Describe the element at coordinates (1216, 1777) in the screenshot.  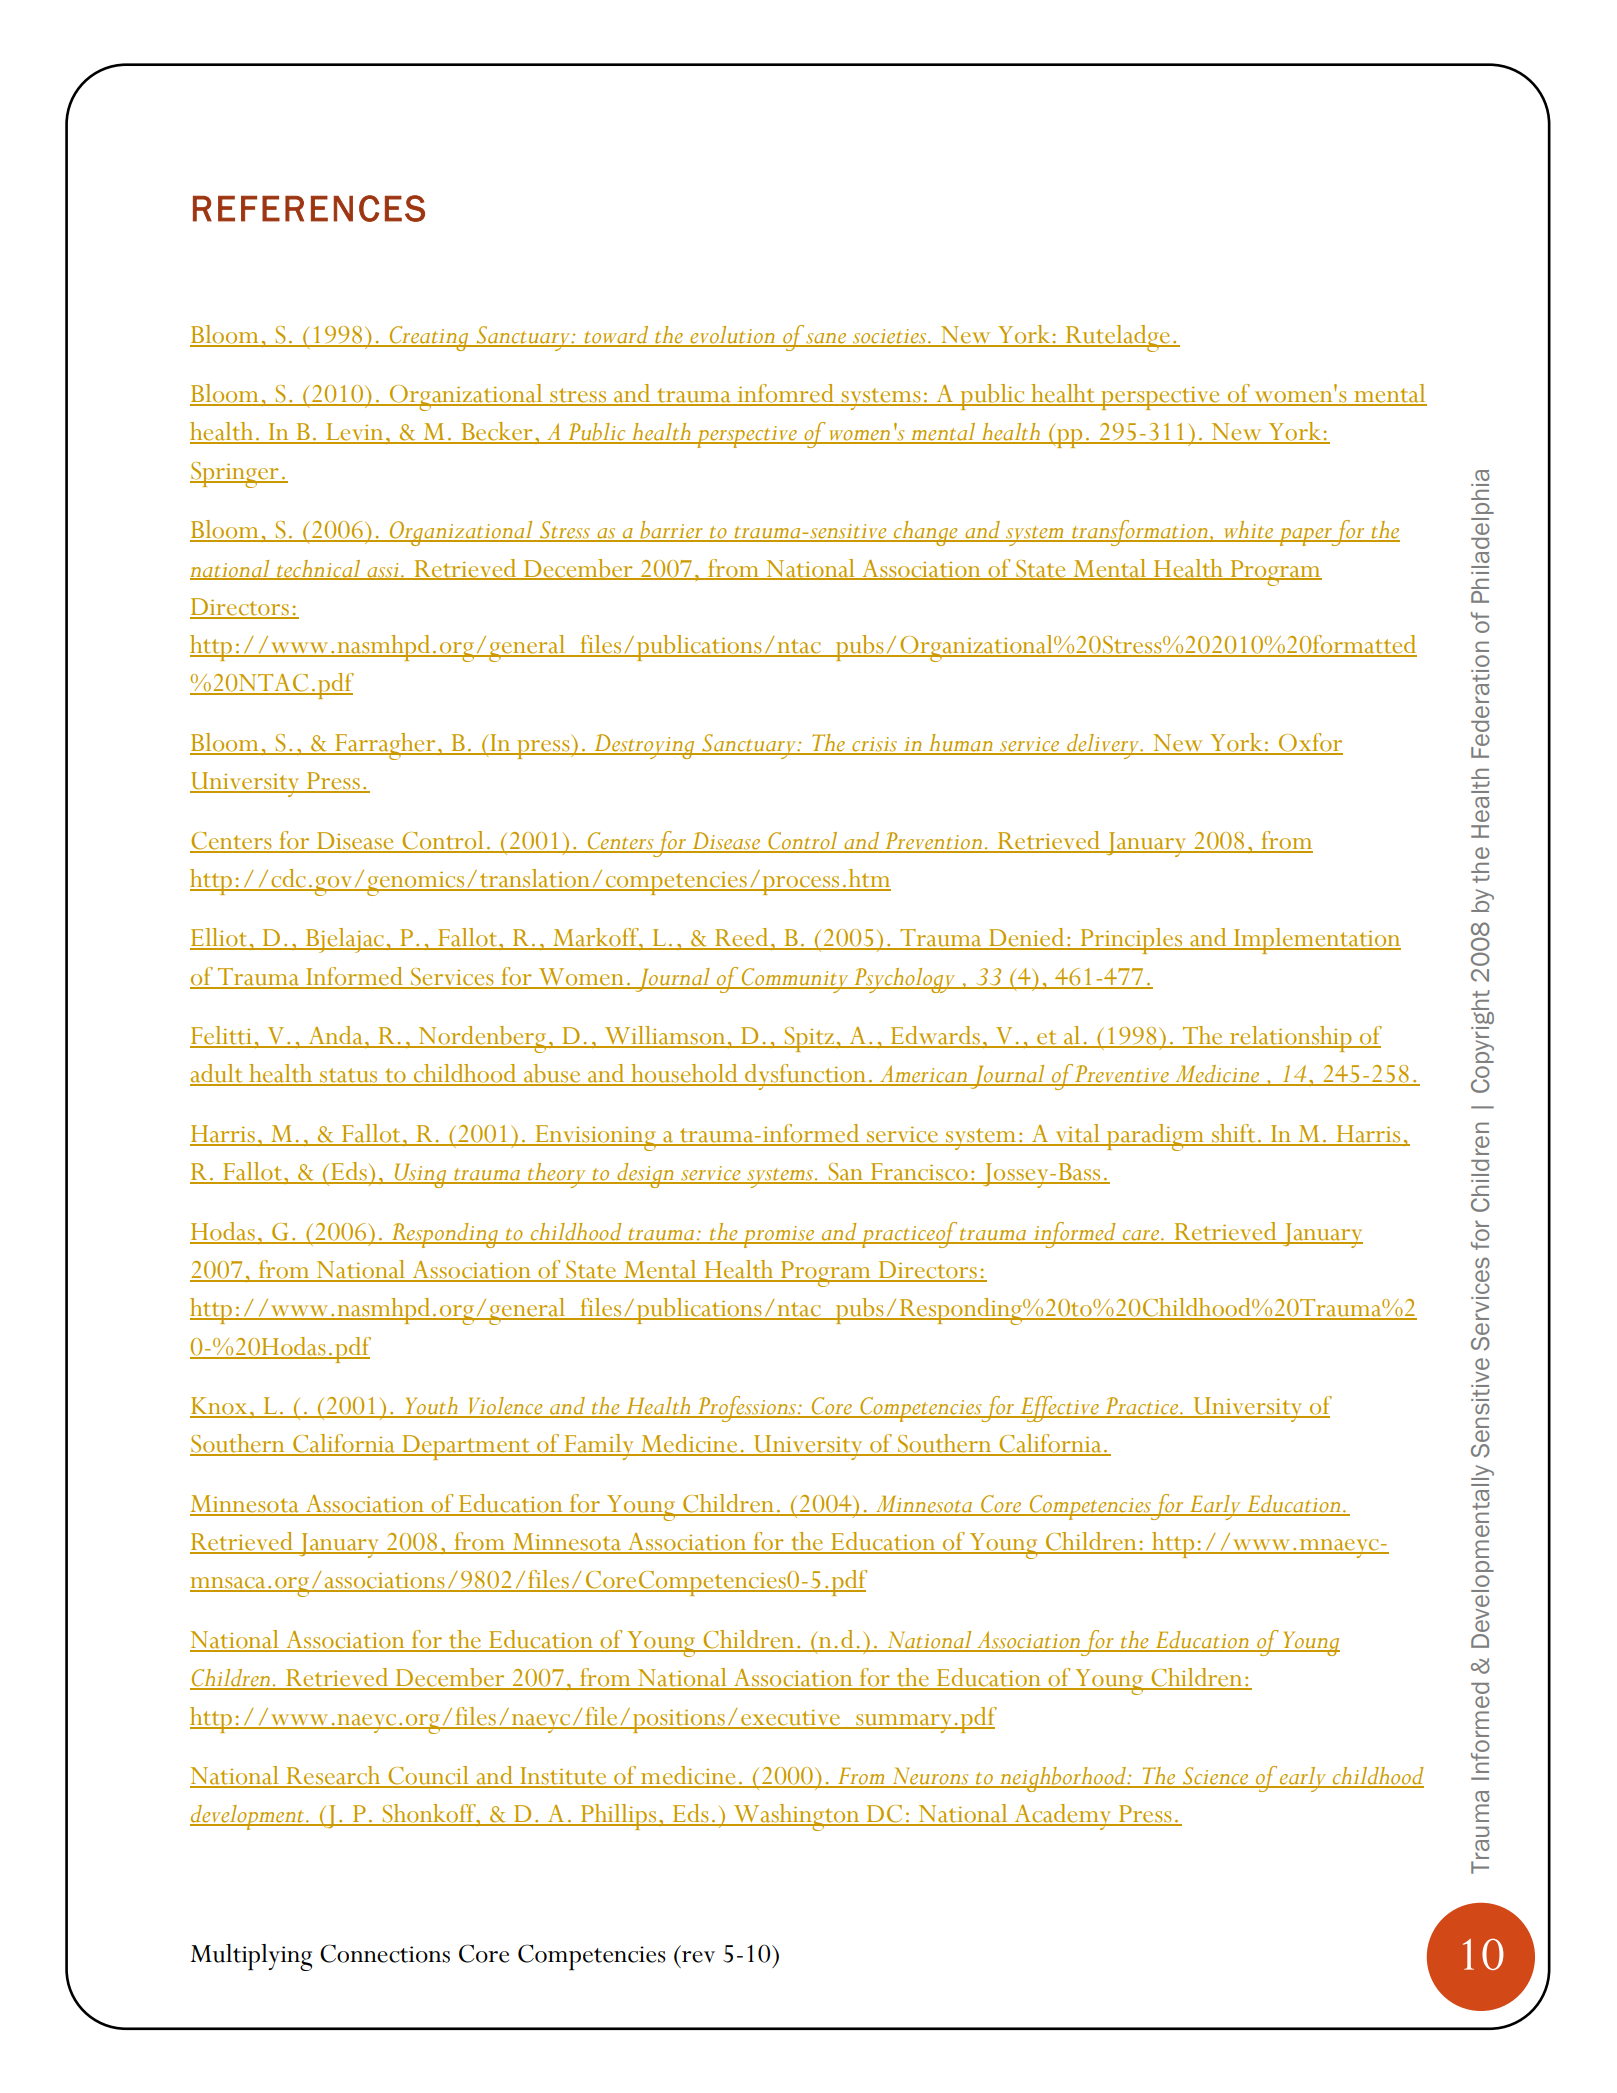
I see `Science` at that location.
